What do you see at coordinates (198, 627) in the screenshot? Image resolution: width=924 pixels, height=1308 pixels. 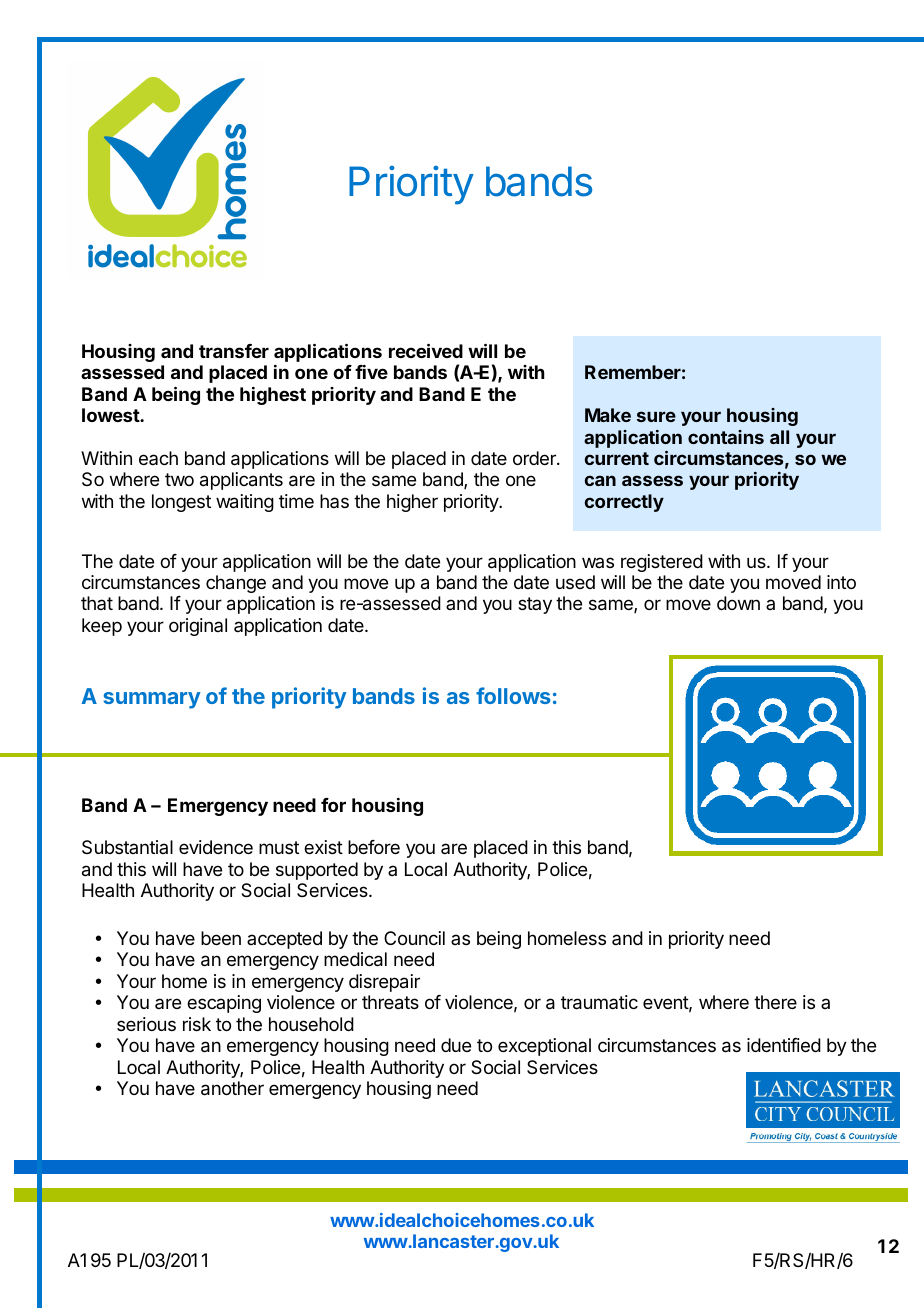 I see `original` at bounding box center [198, 627].
